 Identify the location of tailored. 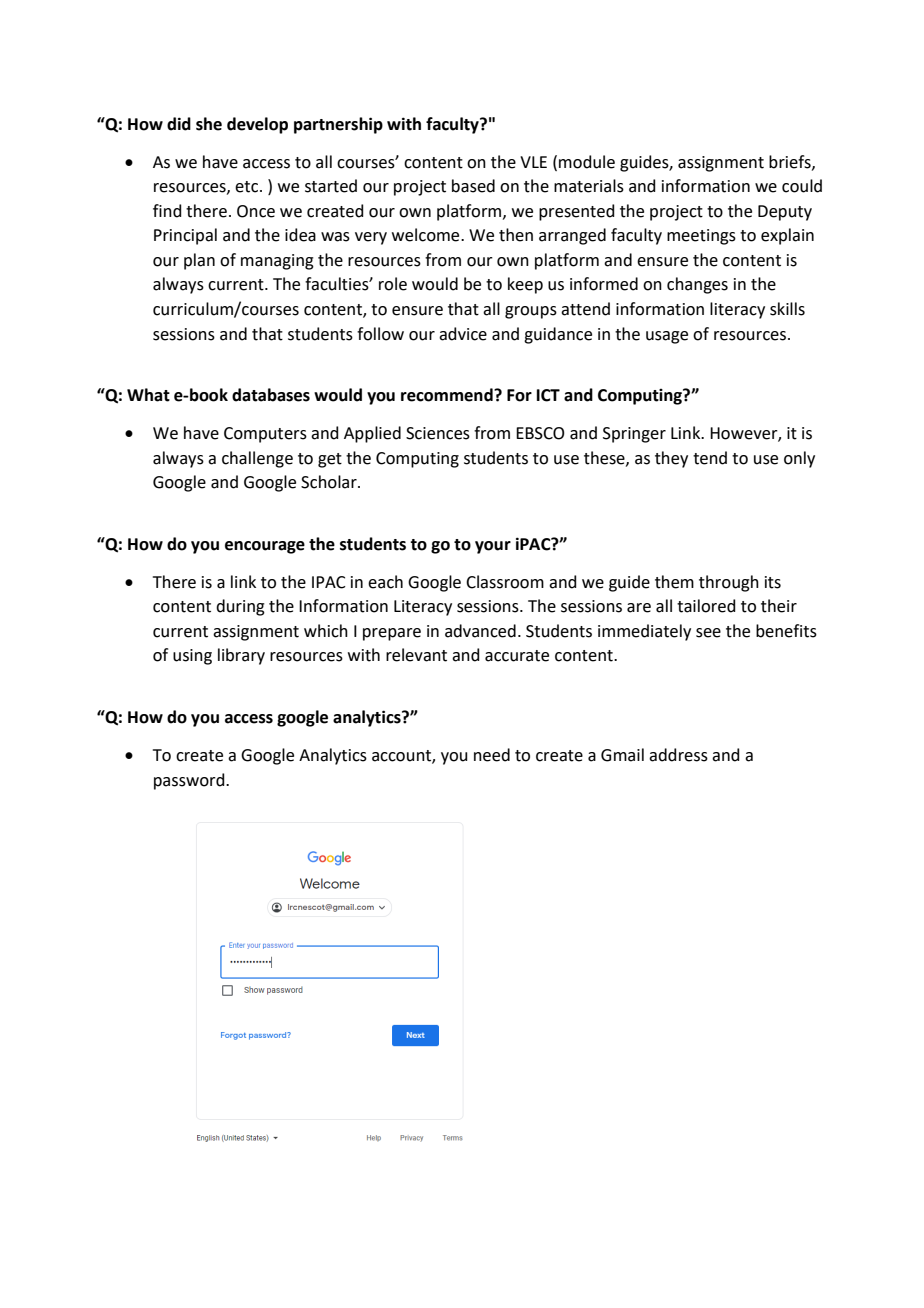
(706, 606).
